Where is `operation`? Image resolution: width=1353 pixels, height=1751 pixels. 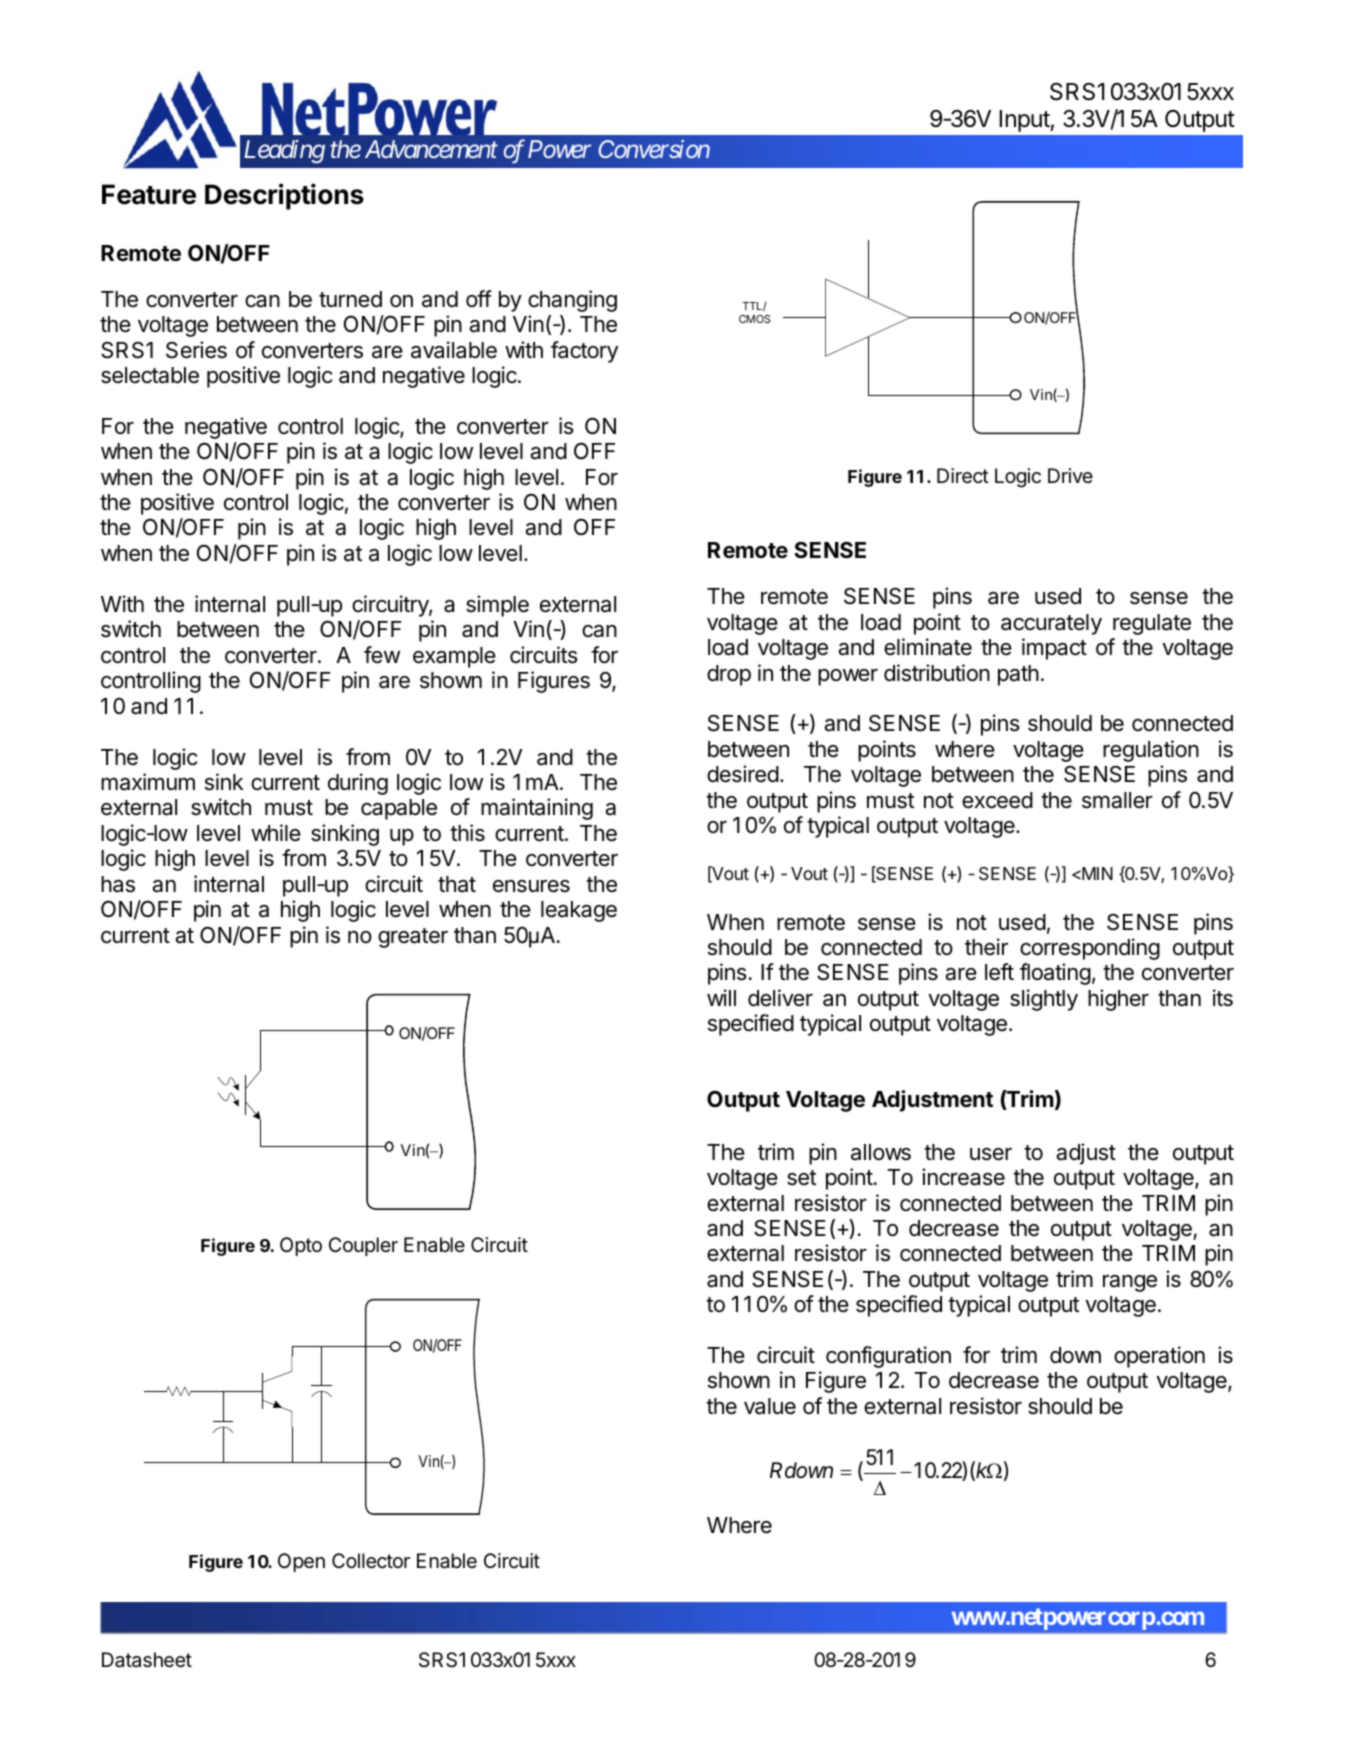
operation is located at coordinates (1159, 1357).
